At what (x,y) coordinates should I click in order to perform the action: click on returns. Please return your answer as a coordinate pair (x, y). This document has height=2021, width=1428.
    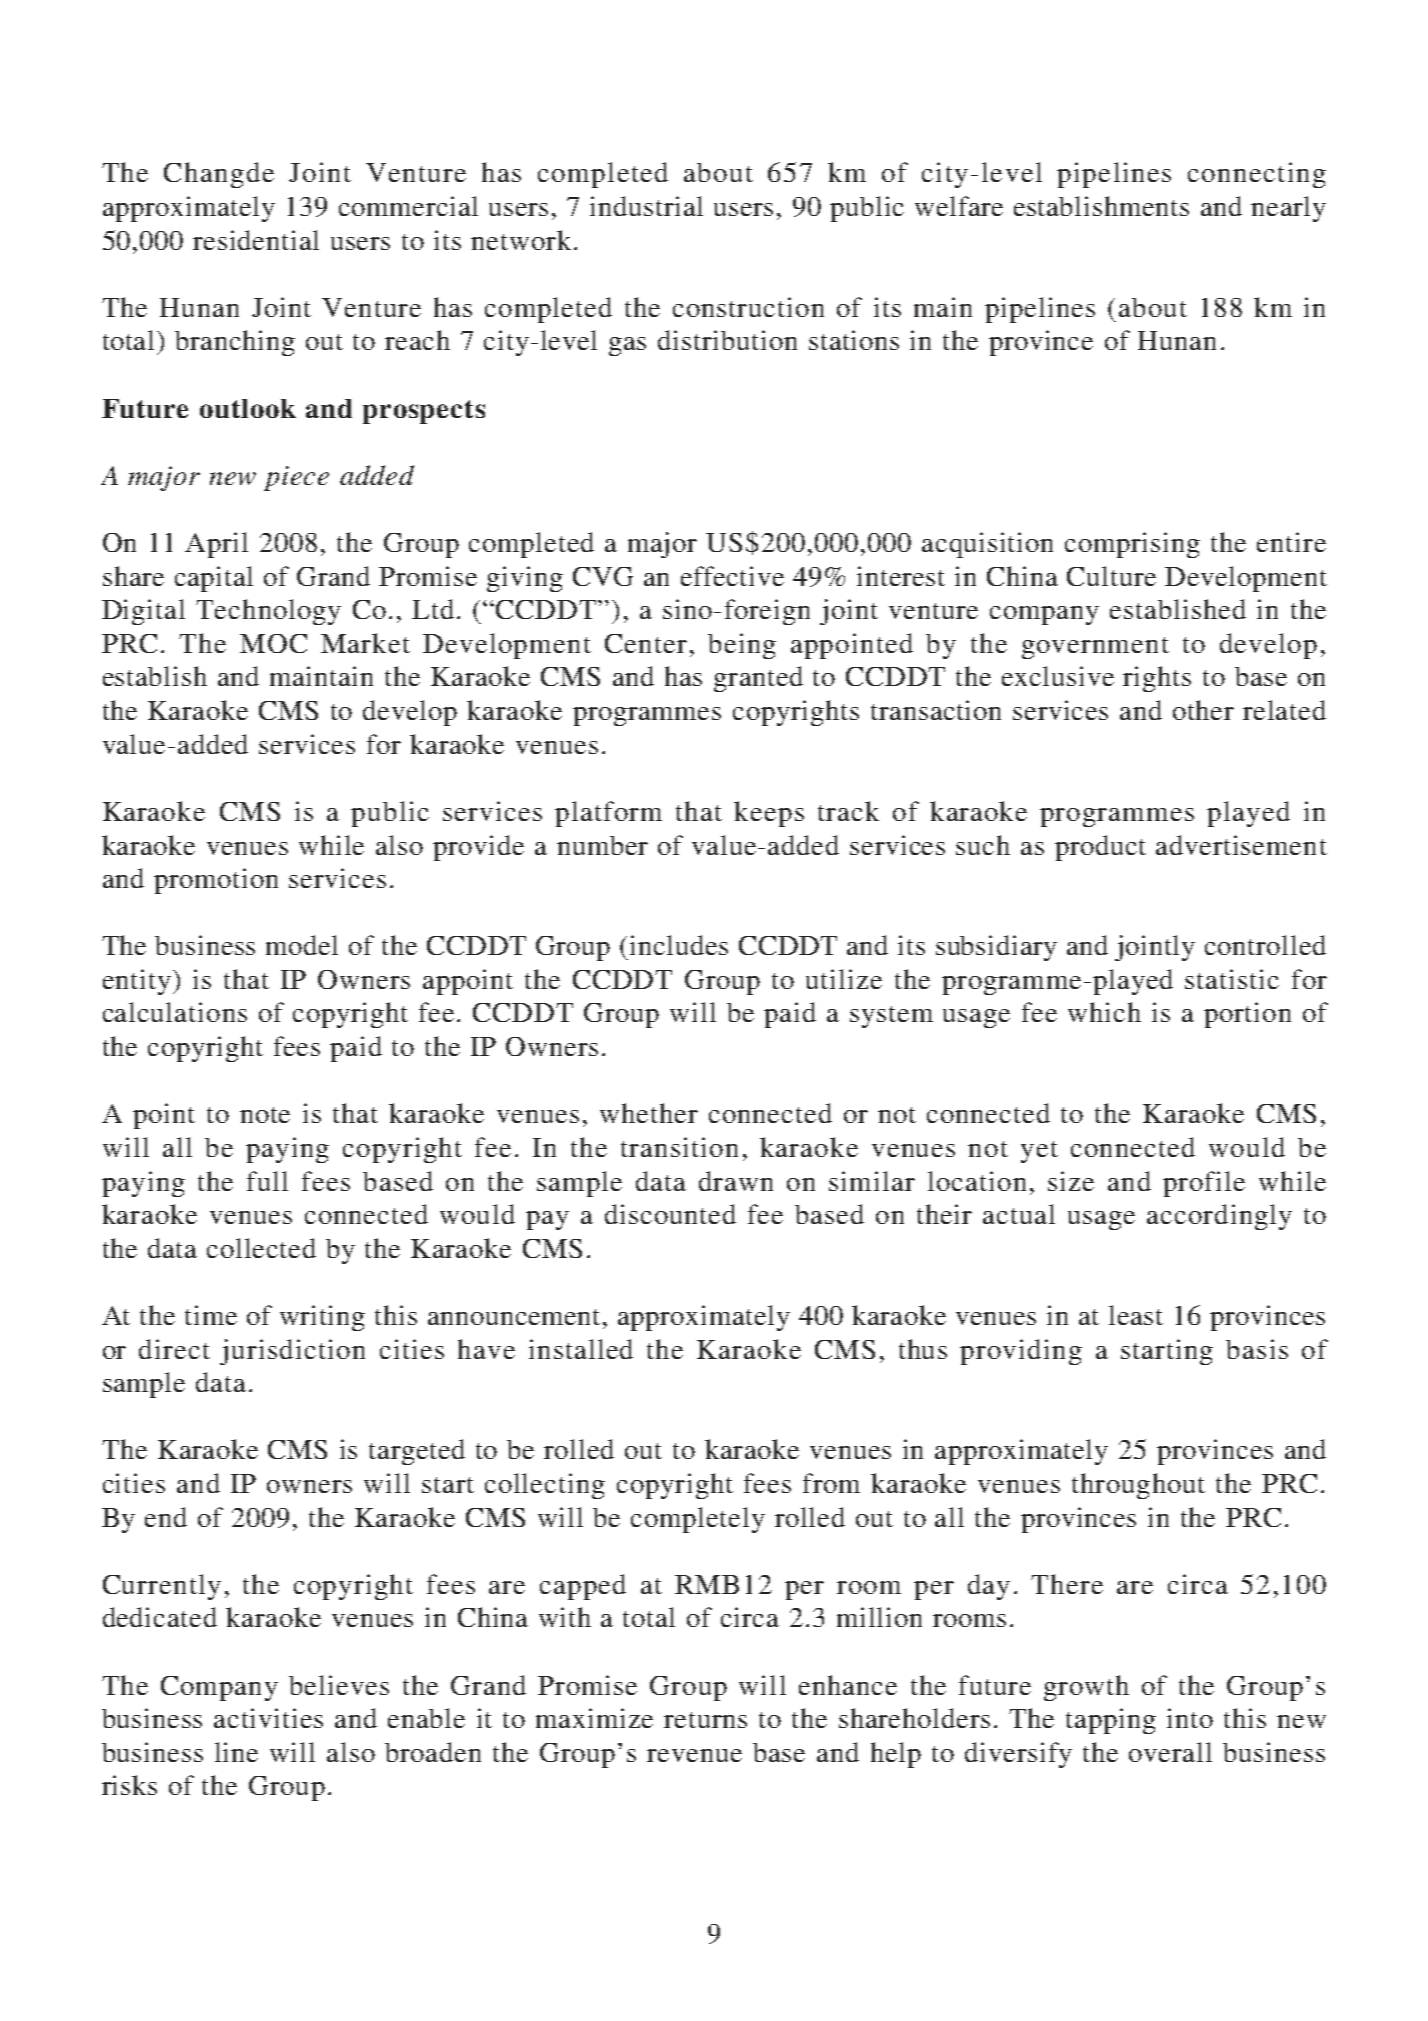
    Looking at the image, I should click on (705, 1720).
